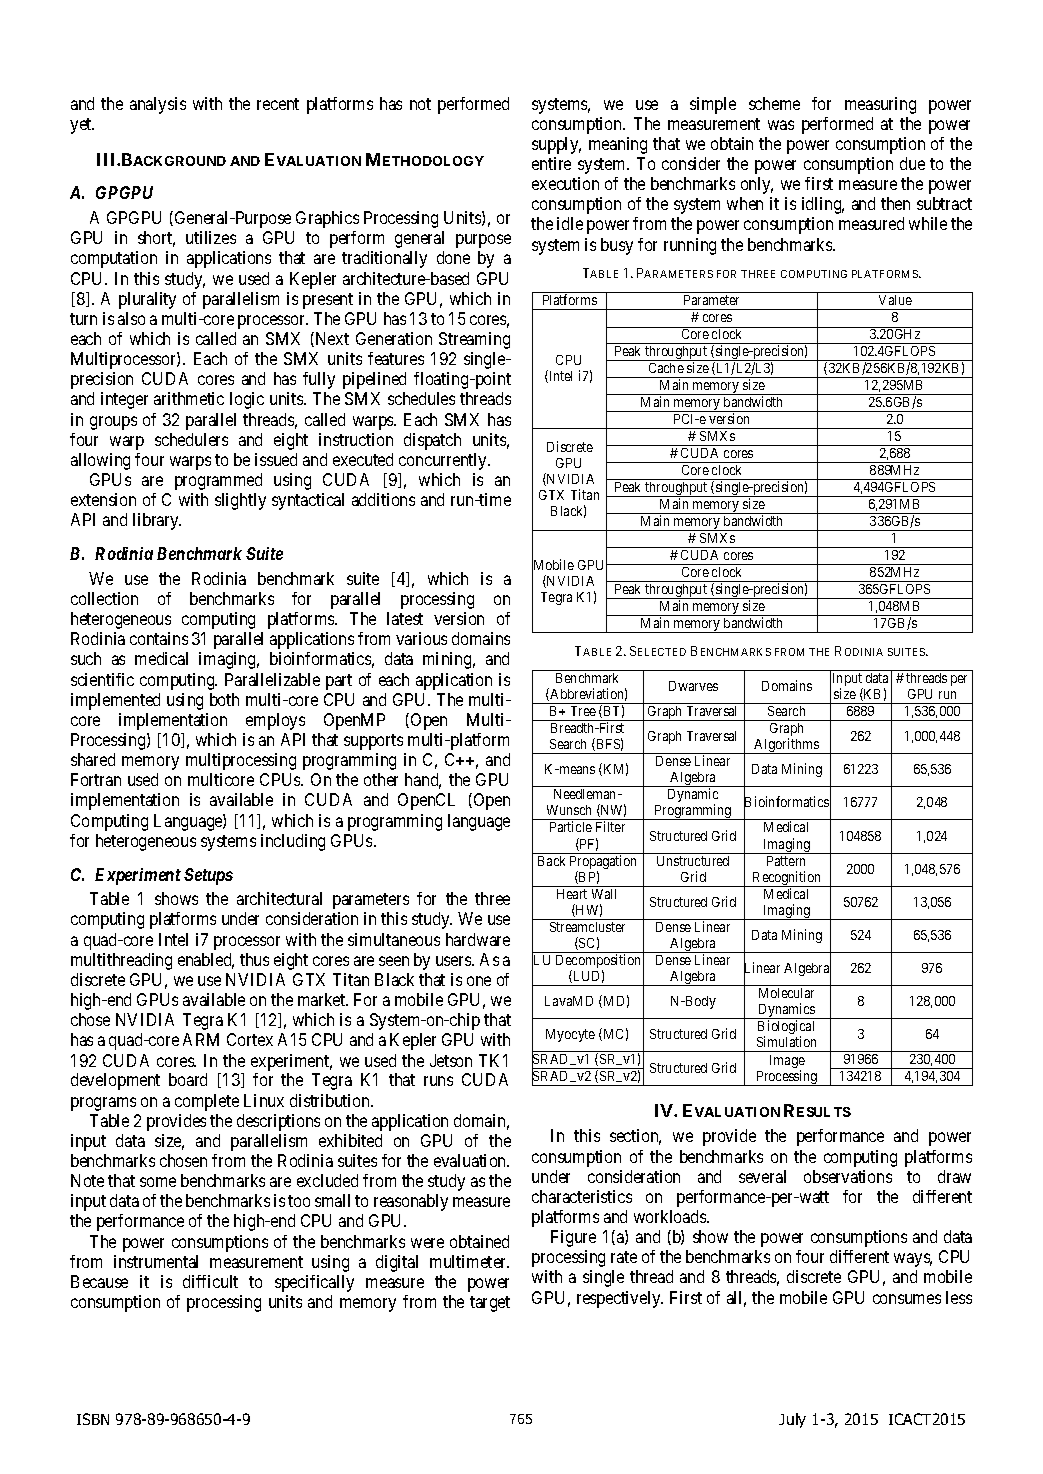  I want to click on ISBN, so click(93, 1419).
